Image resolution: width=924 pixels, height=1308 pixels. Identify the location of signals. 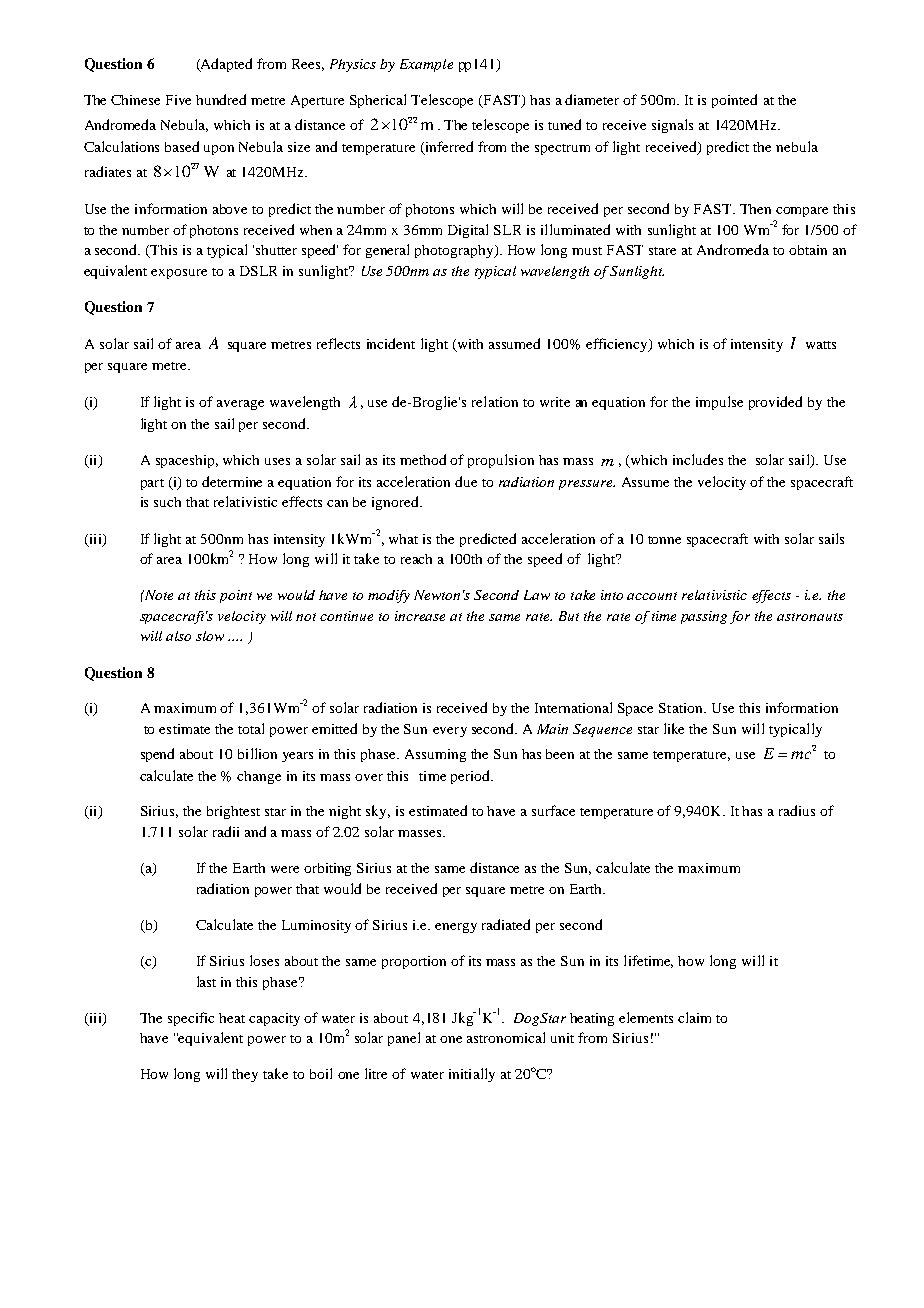
(672, 126).
